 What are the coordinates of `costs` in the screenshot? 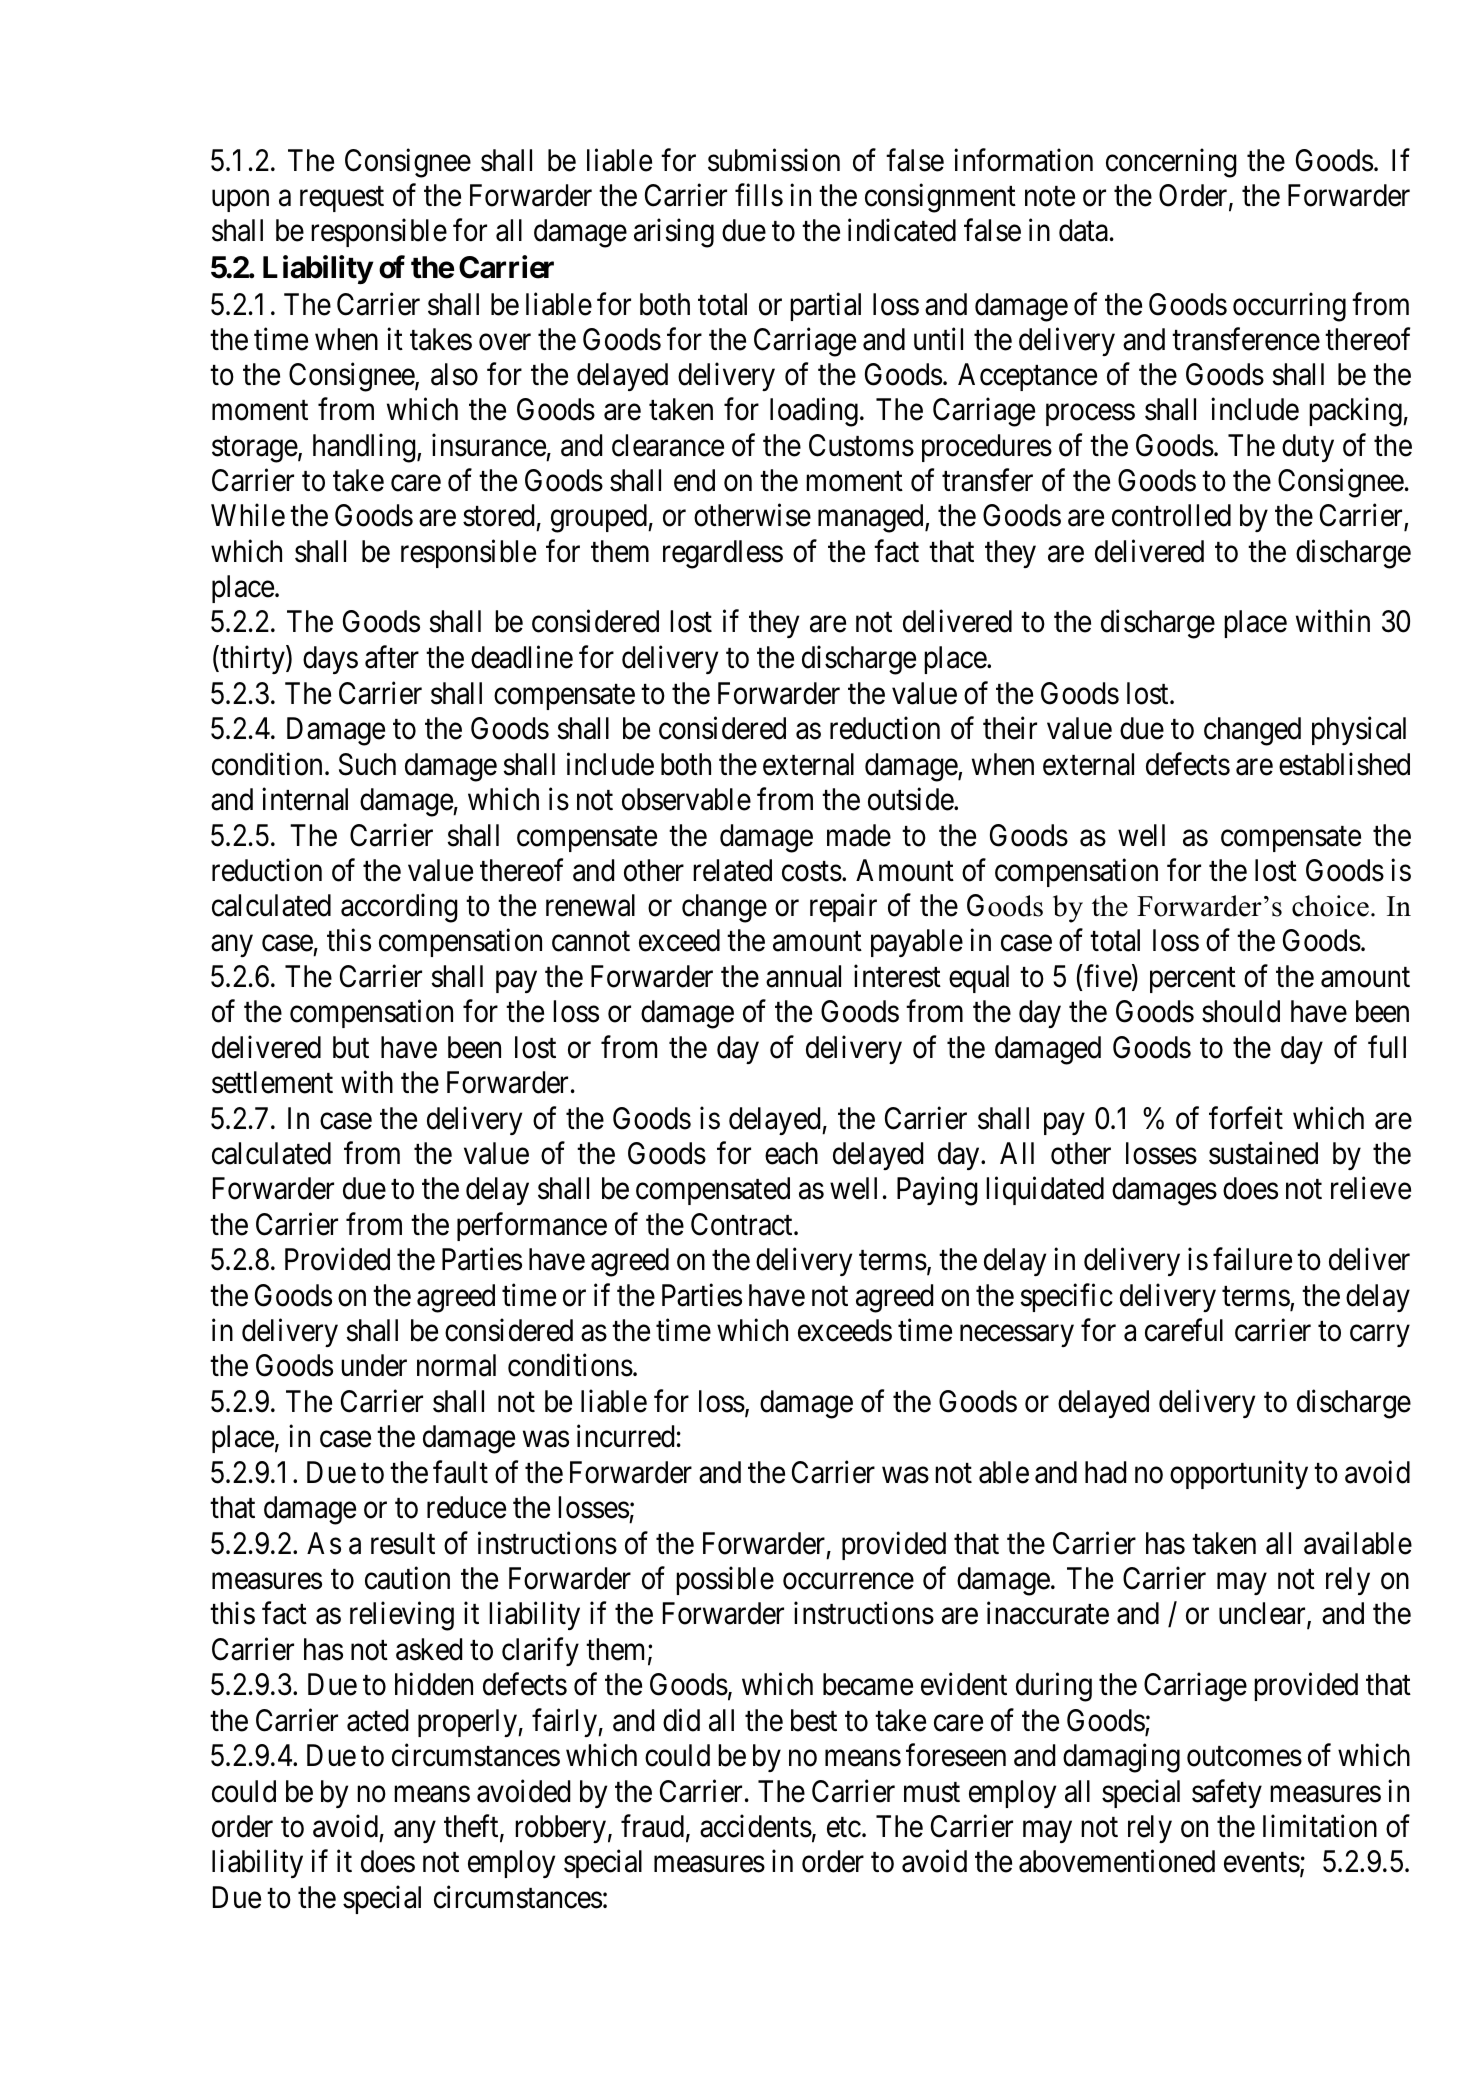 It's located at (812, 871).
